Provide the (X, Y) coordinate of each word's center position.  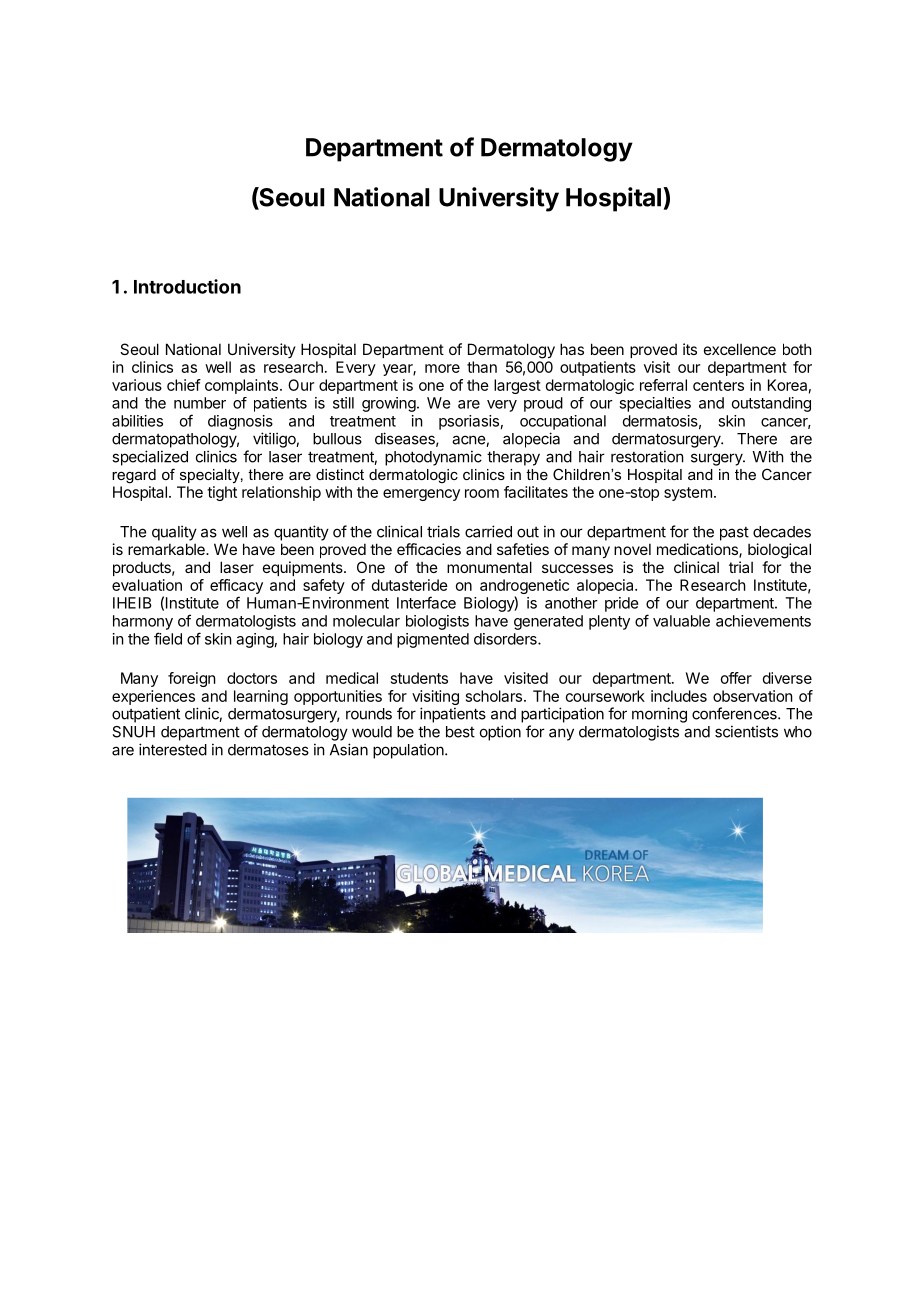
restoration (647, 456)
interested (173, 749)
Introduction (187, 286)
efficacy (236, 586)
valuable (681, 621)
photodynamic (433, 458)
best (460, 732)
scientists (746, 731)
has (572, 349)
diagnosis (240, 422)
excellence (740, 349)
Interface (426, 602)
